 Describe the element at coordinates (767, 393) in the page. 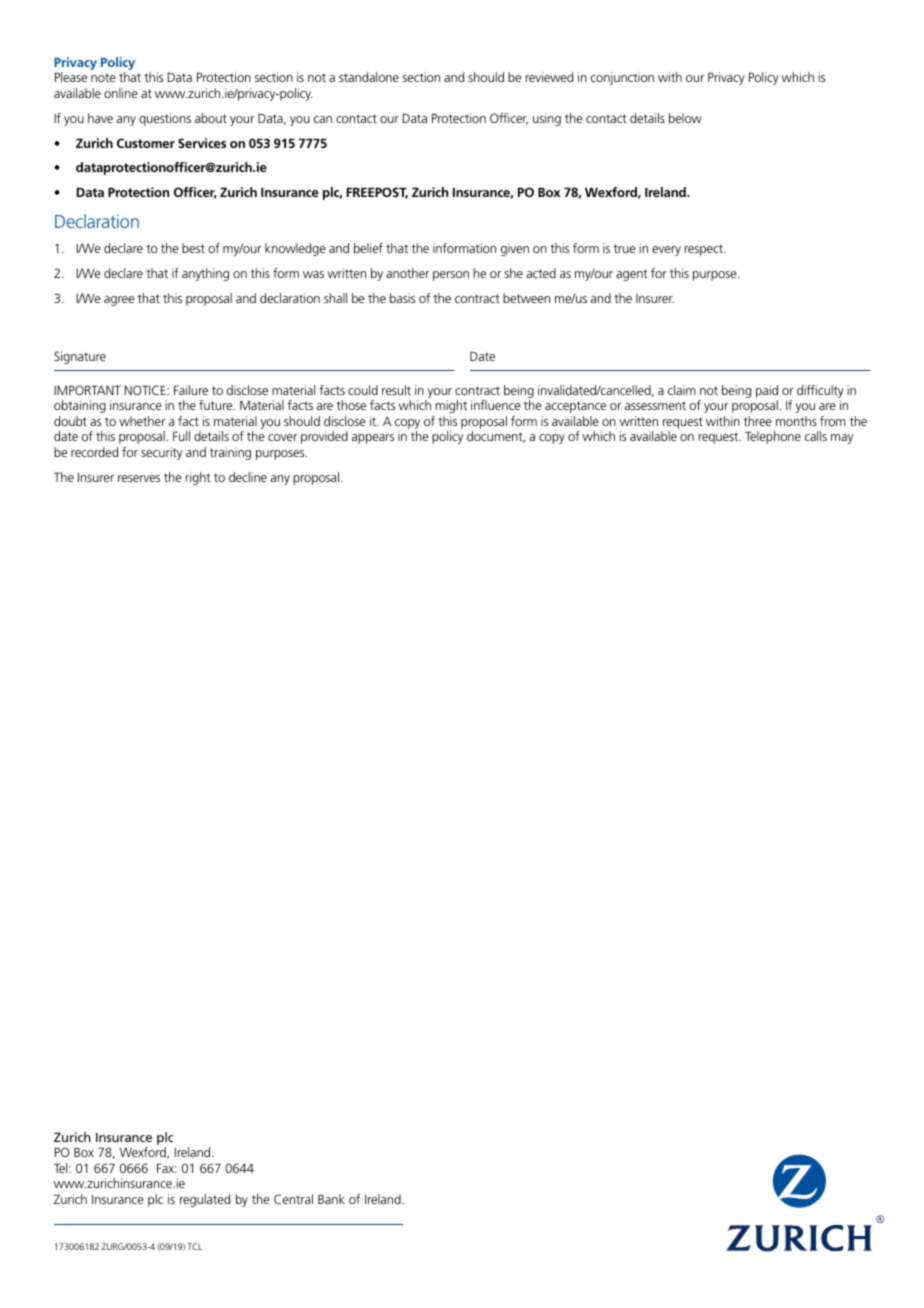

I see `paid` at that location.
